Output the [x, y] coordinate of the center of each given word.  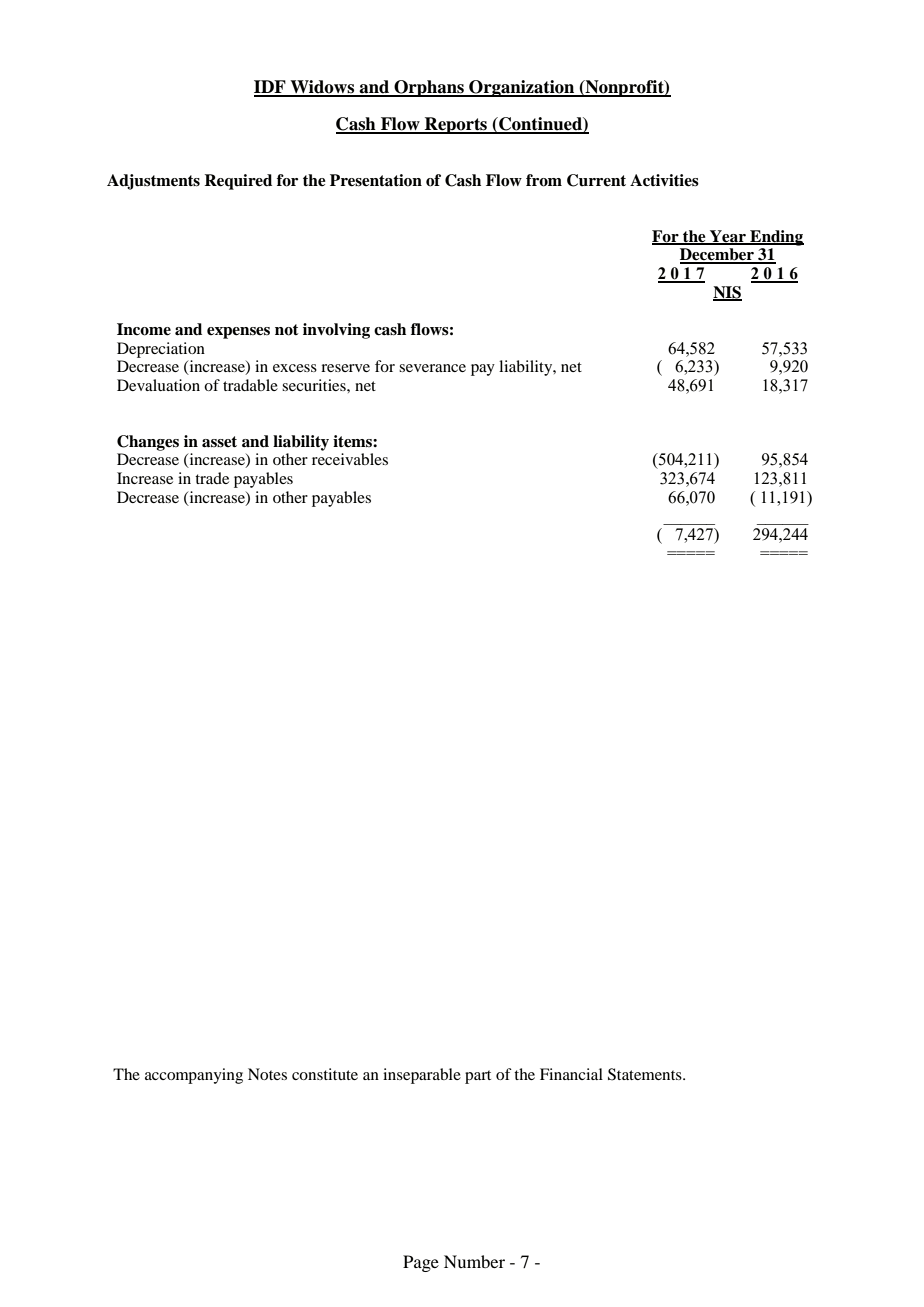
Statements [646, 1074]
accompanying [194, 1076]
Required [238, 182]
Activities [664, 180]
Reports [456, 125]
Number [474, 1261]
